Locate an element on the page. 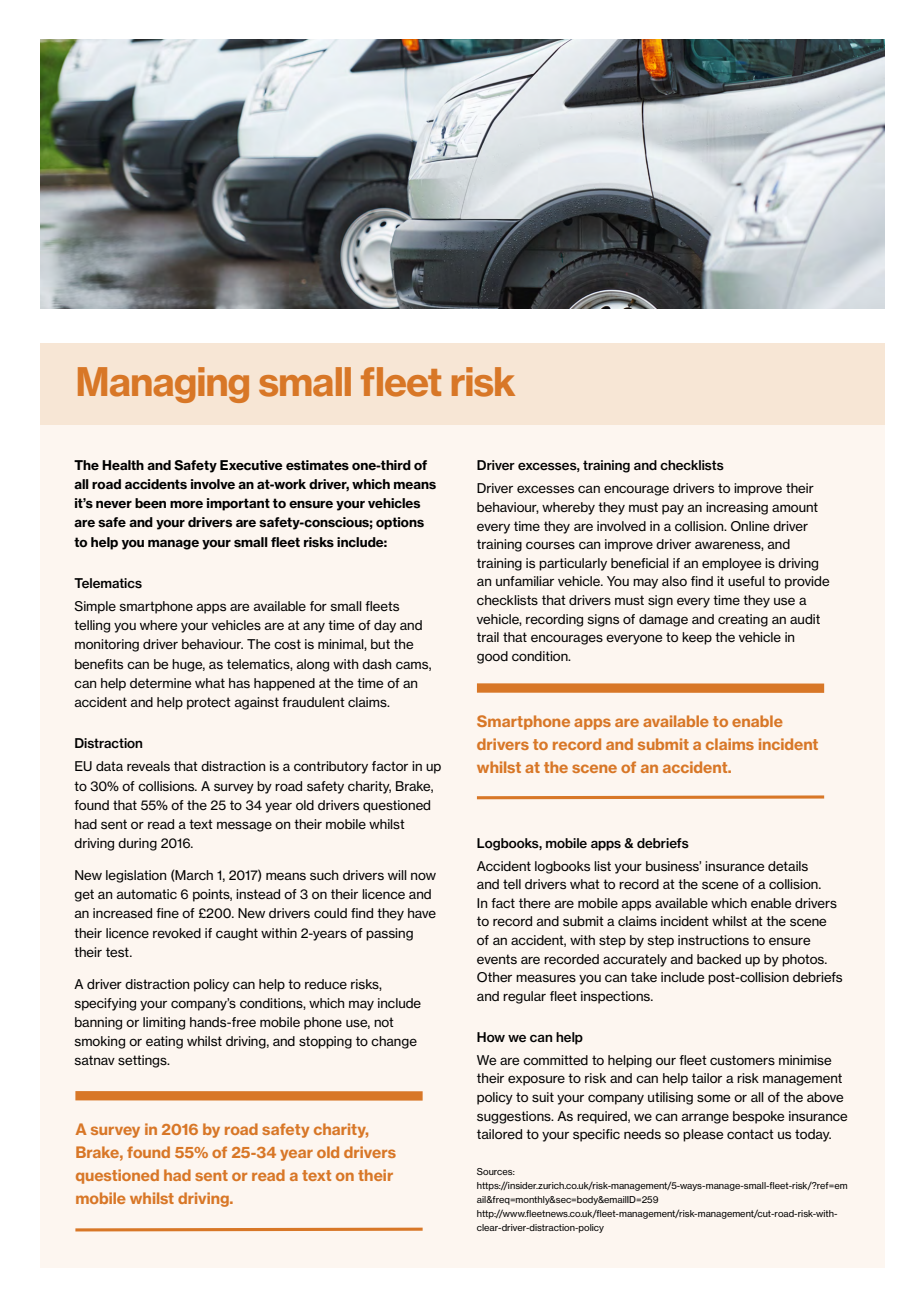  monitoring is located at coordinates (107, 645).
